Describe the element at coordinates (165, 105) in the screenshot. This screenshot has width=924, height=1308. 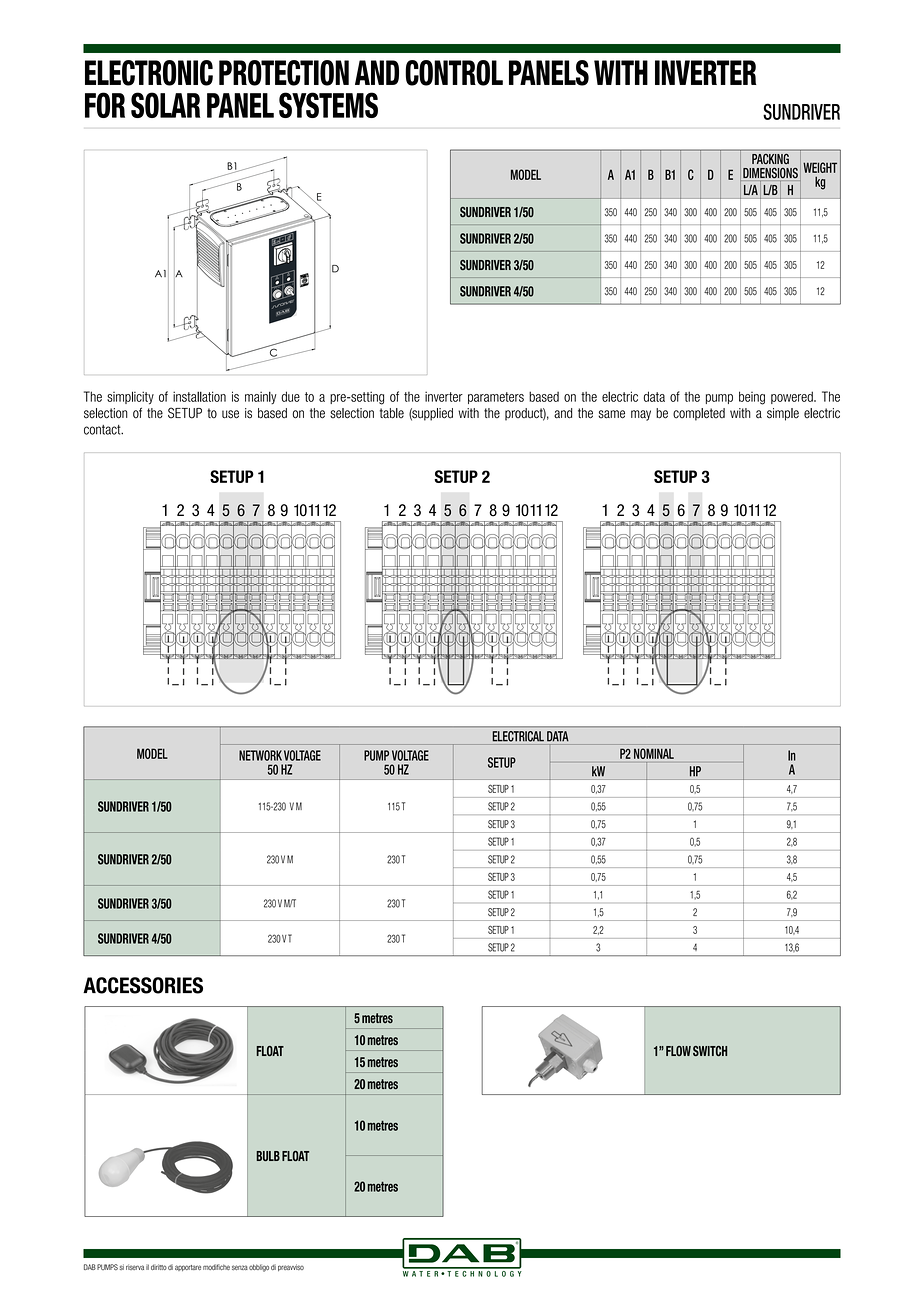
I see `SOLAR` at that location.
